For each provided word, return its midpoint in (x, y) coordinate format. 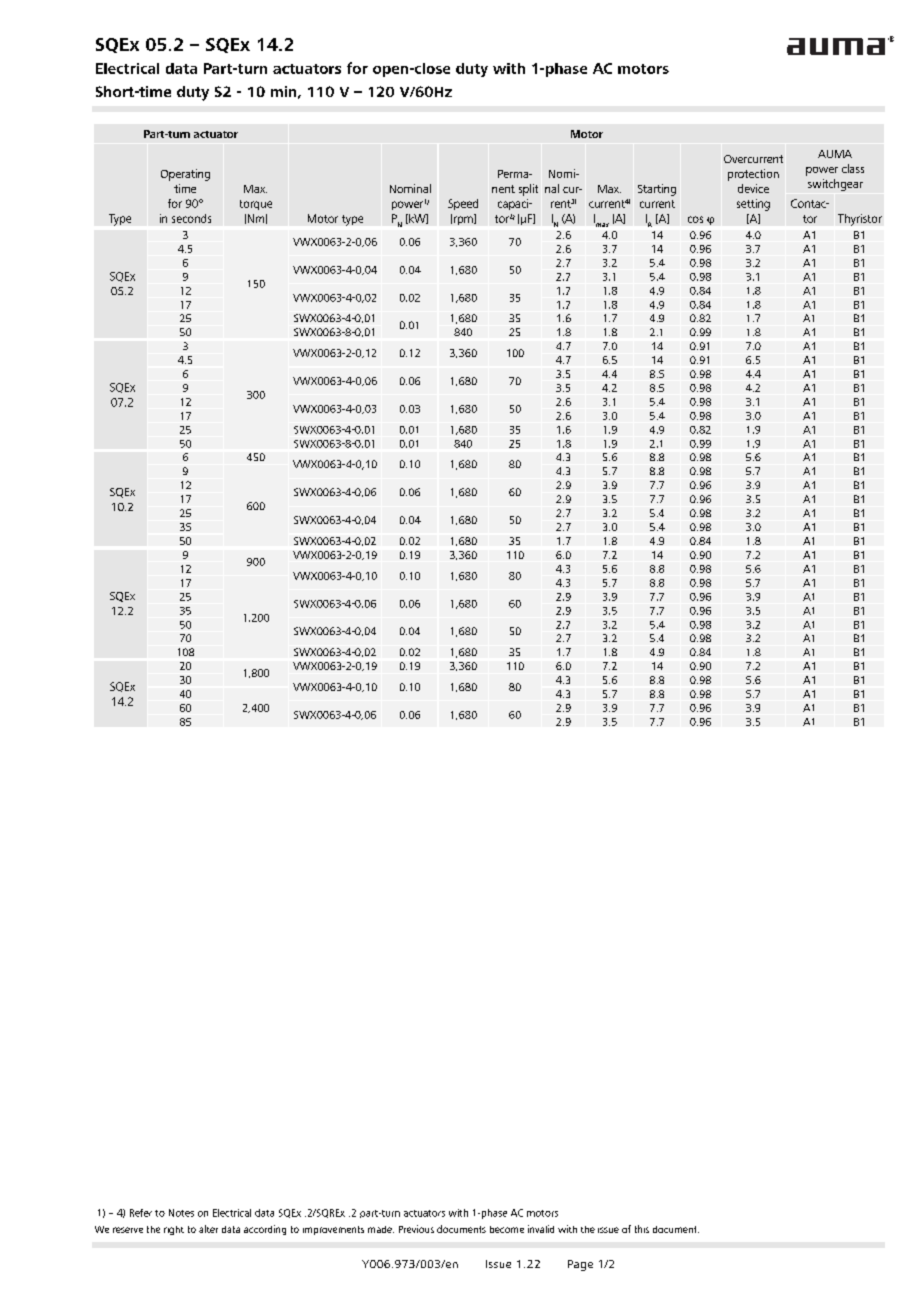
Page (580, 1265)
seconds (191, 218)
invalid (541, 1229)
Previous (416, 1229)
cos (695, 219)
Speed (463, 204)
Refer (141, 1213)
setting (753, 205)
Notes (181, 1213)
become (507, 1229)
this (642, 1229)
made (381, 1229)
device (753, 188)
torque (256, 205)
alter (208, 1229)
